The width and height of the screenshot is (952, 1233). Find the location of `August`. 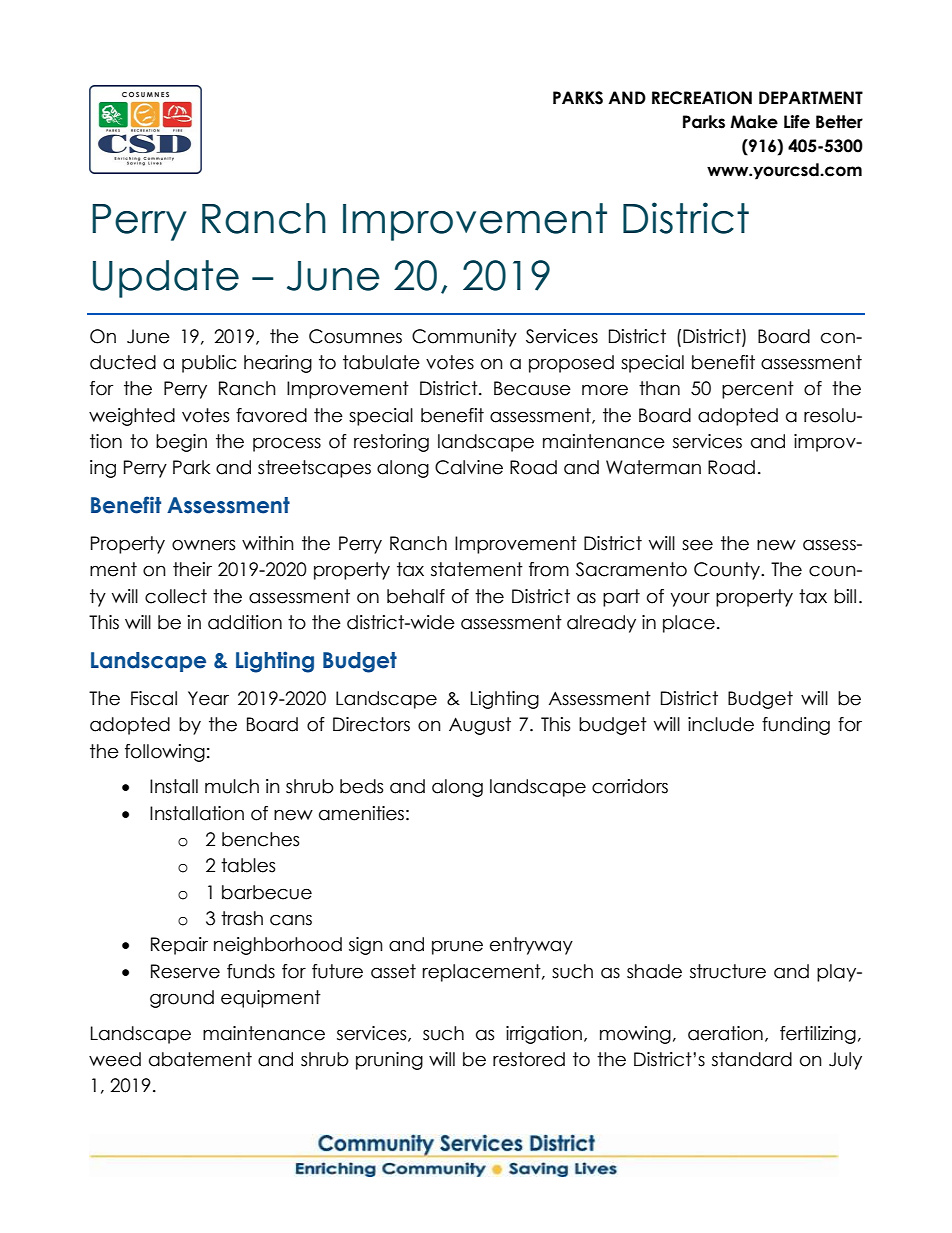

August is located at coordinates (480, 726).
